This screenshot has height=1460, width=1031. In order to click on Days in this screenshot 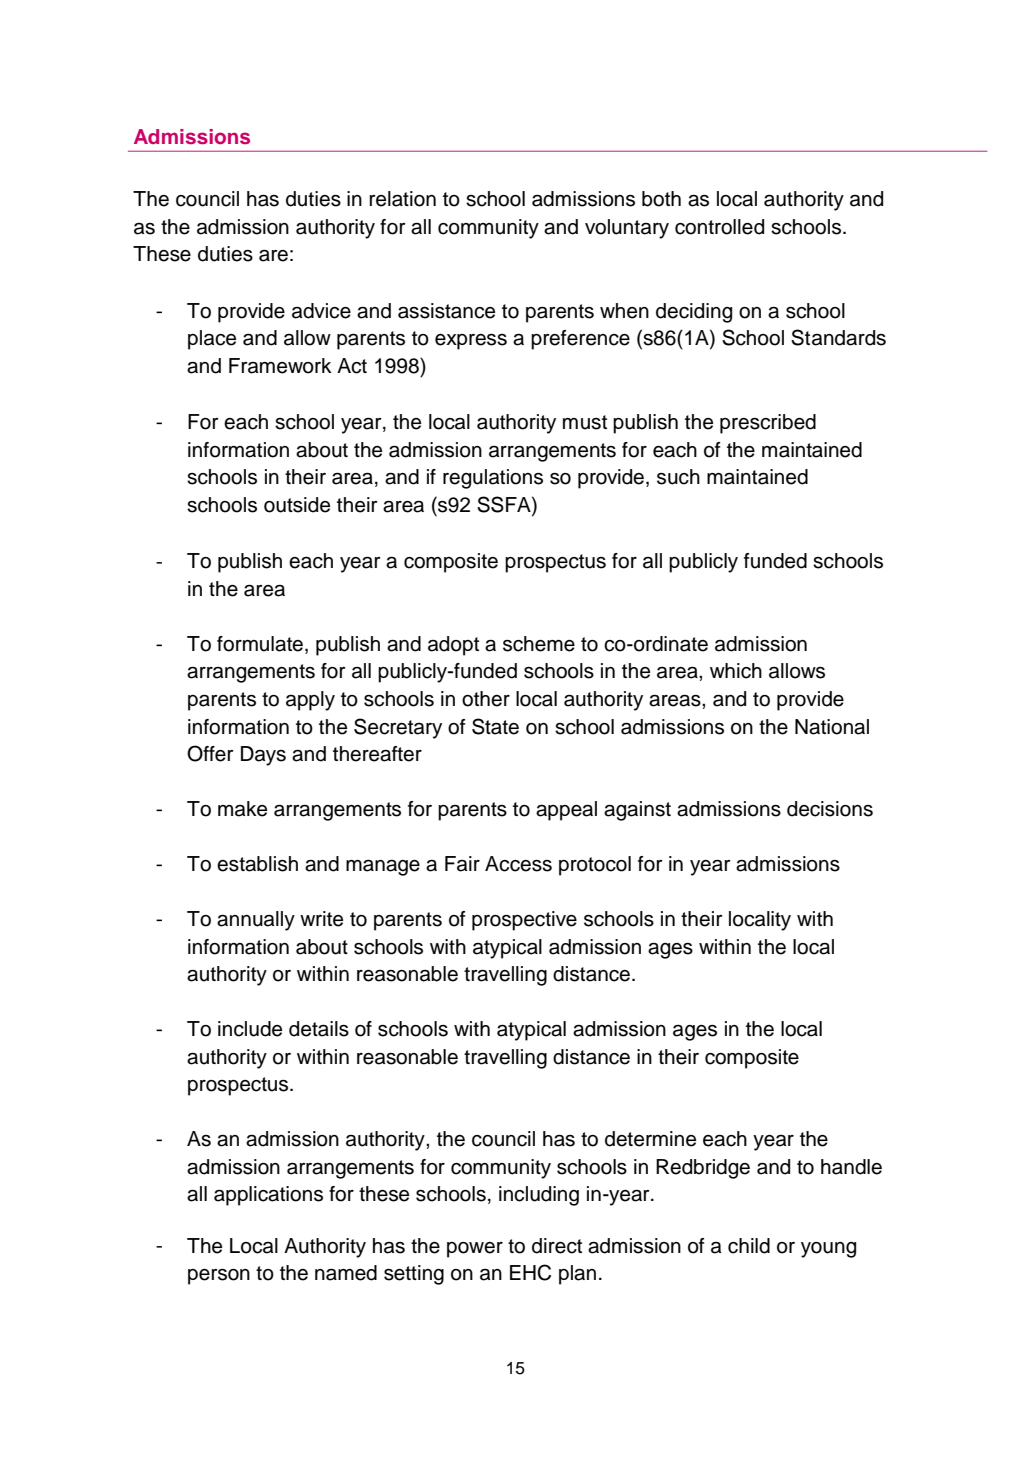, I will do `click(263, 756)`.
